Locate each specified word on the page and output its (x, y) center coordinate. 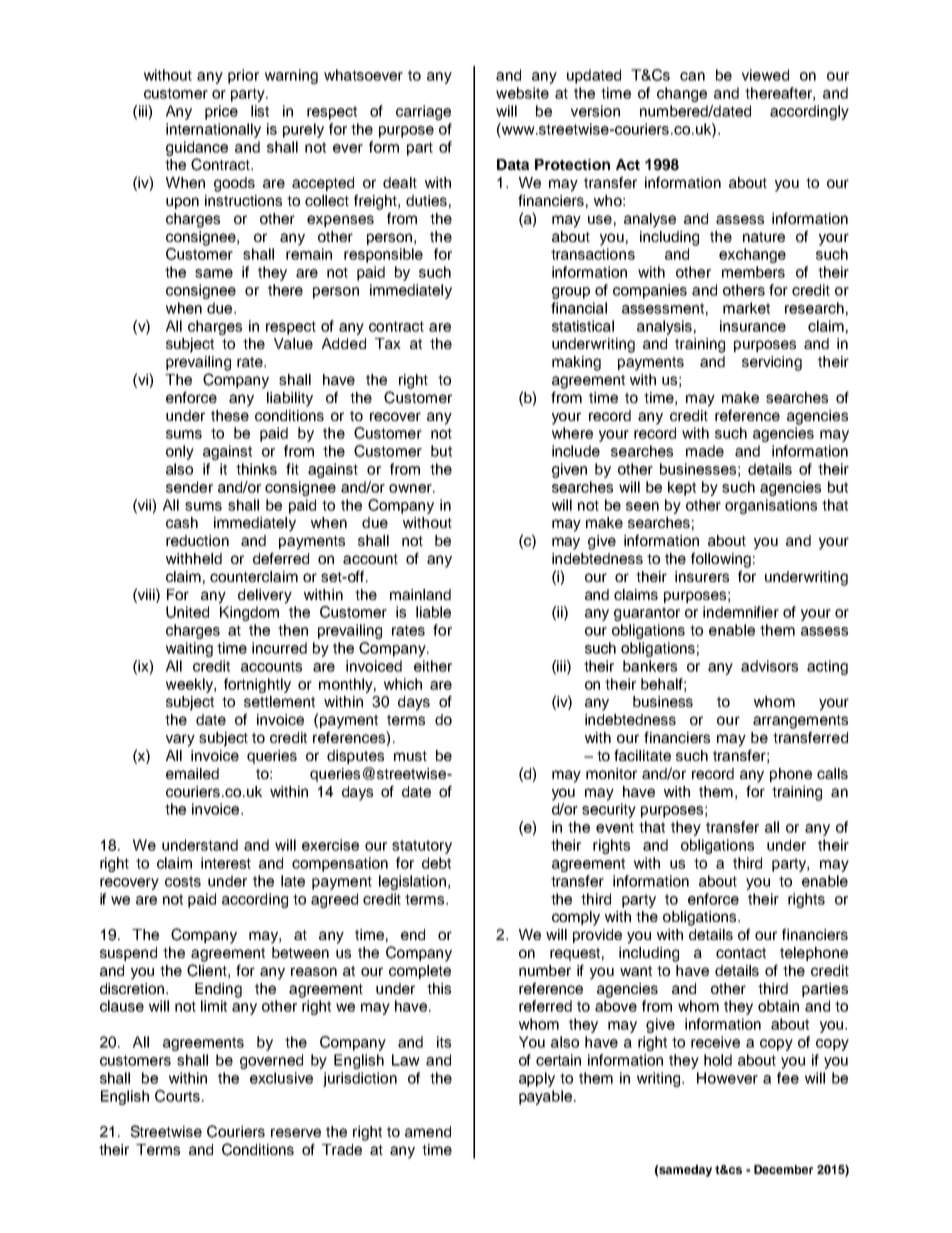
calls (832, 773)
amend (428, 1131)
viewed (765, 75)
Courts (177, 1096)
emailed (192, 773)
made (705, 451)
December (783, 1169)
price (221, 112)
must (410, 756)
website (522, 93)
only (180, 452)
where (572, 433)
